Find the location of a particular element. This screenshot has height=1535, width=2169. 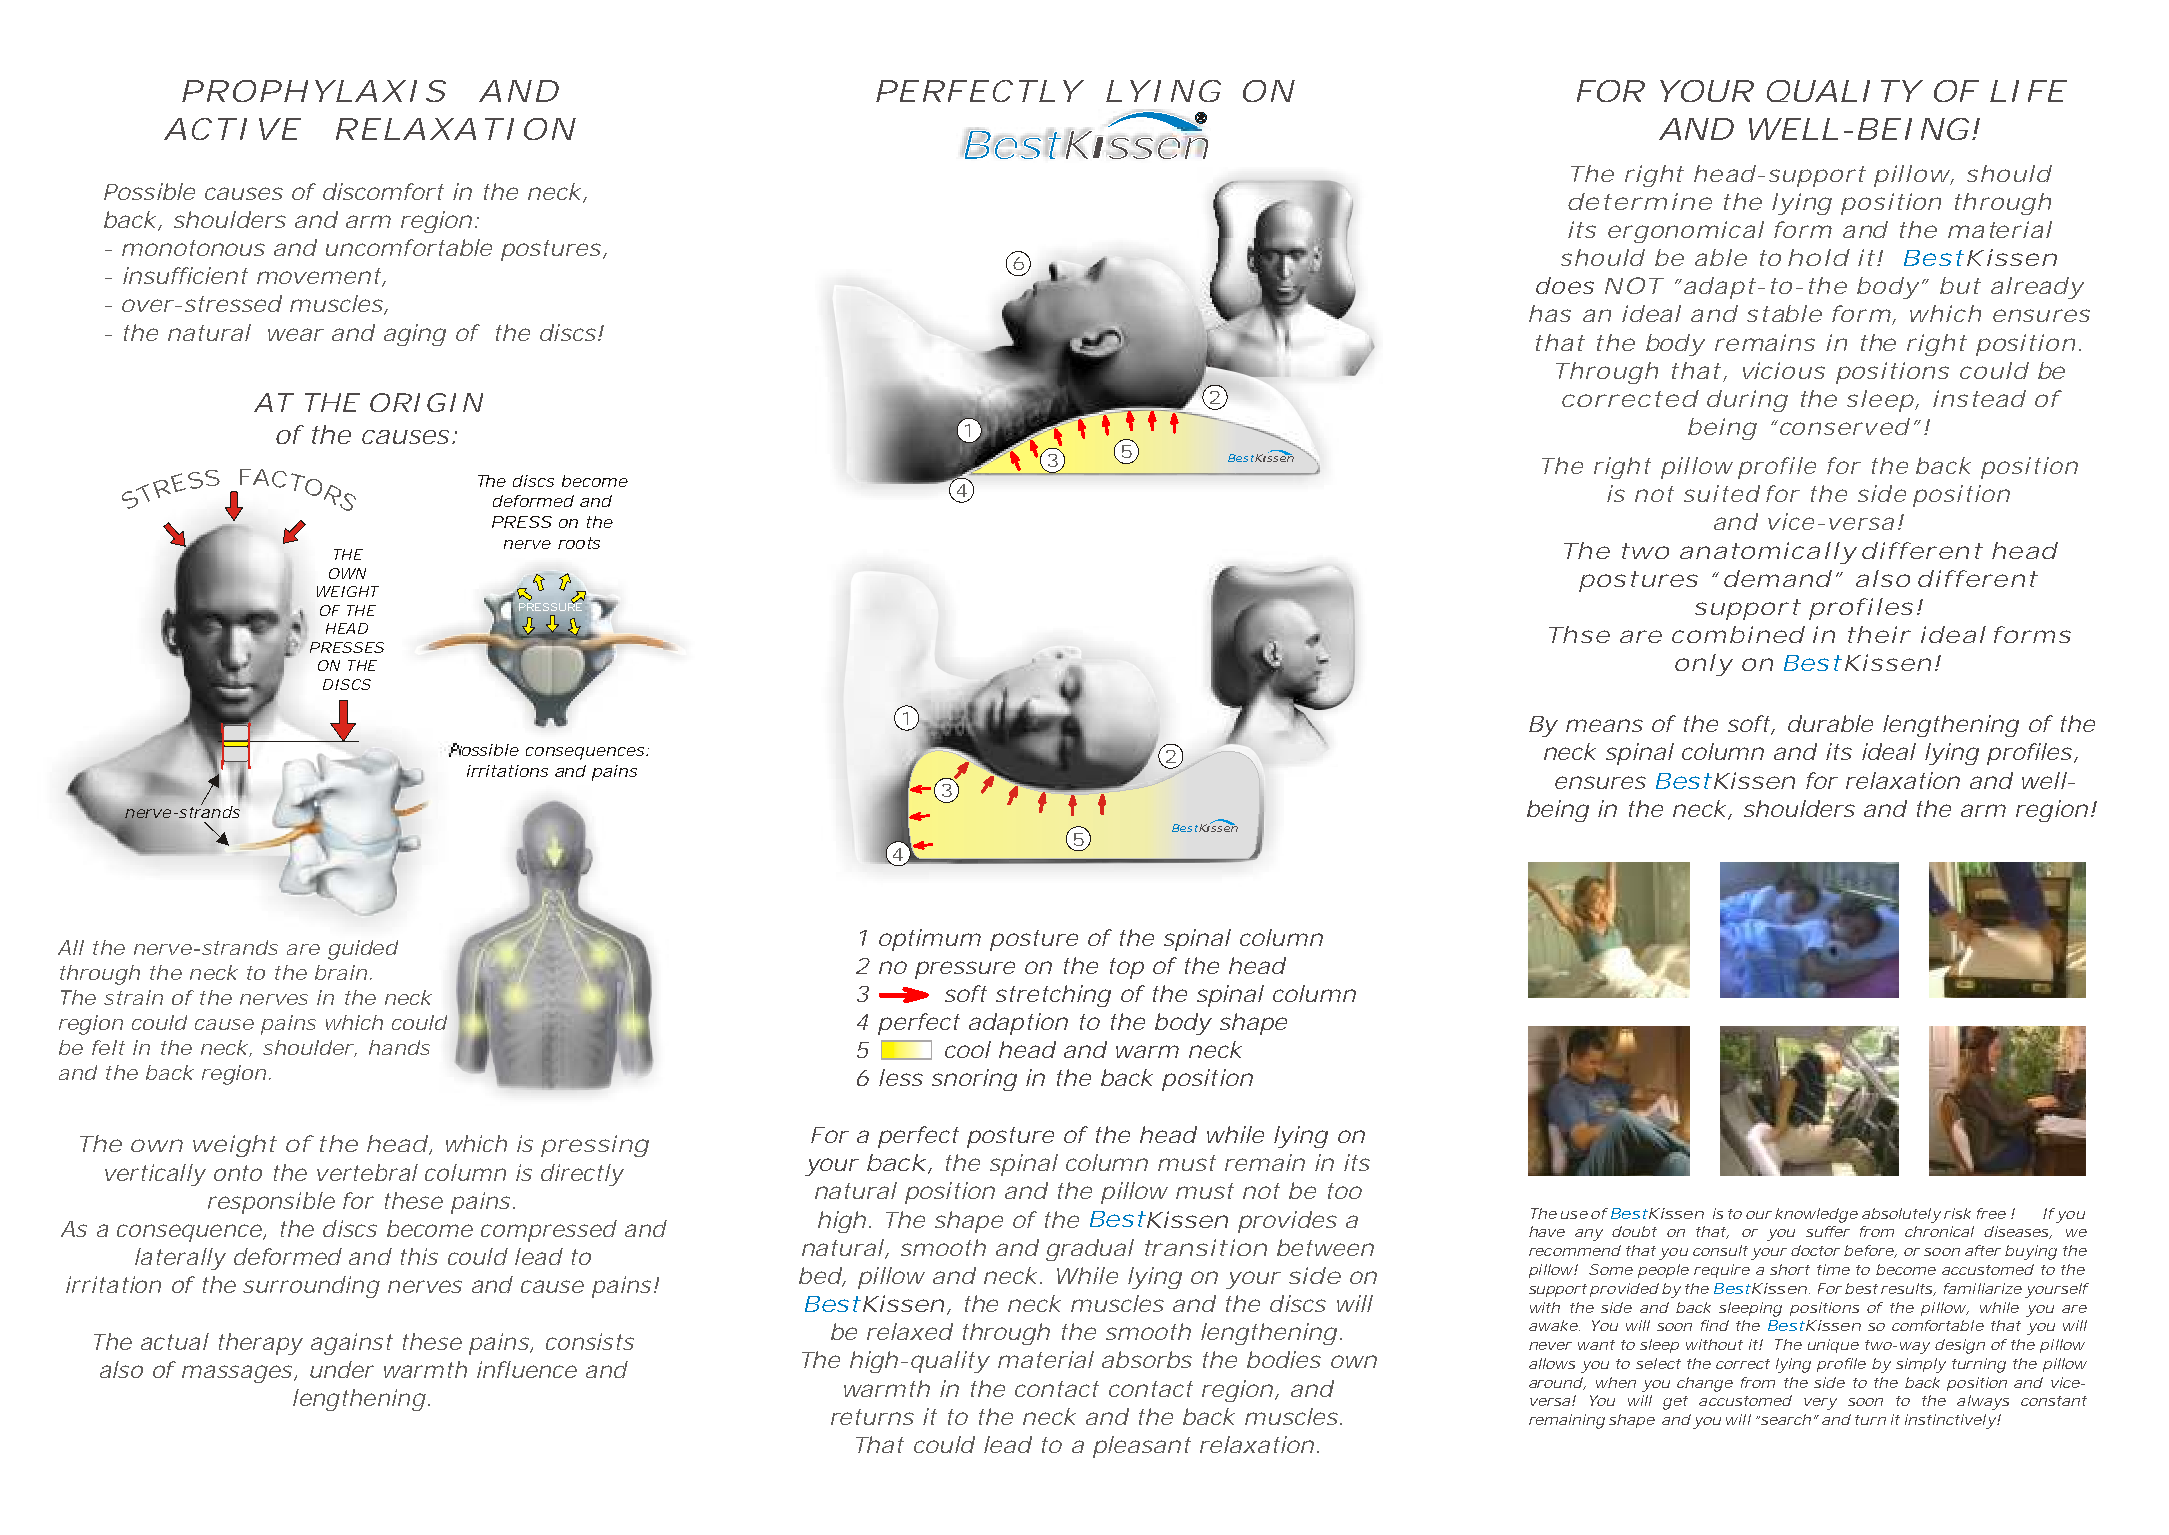

less is located at coordinates (901, 1077).
